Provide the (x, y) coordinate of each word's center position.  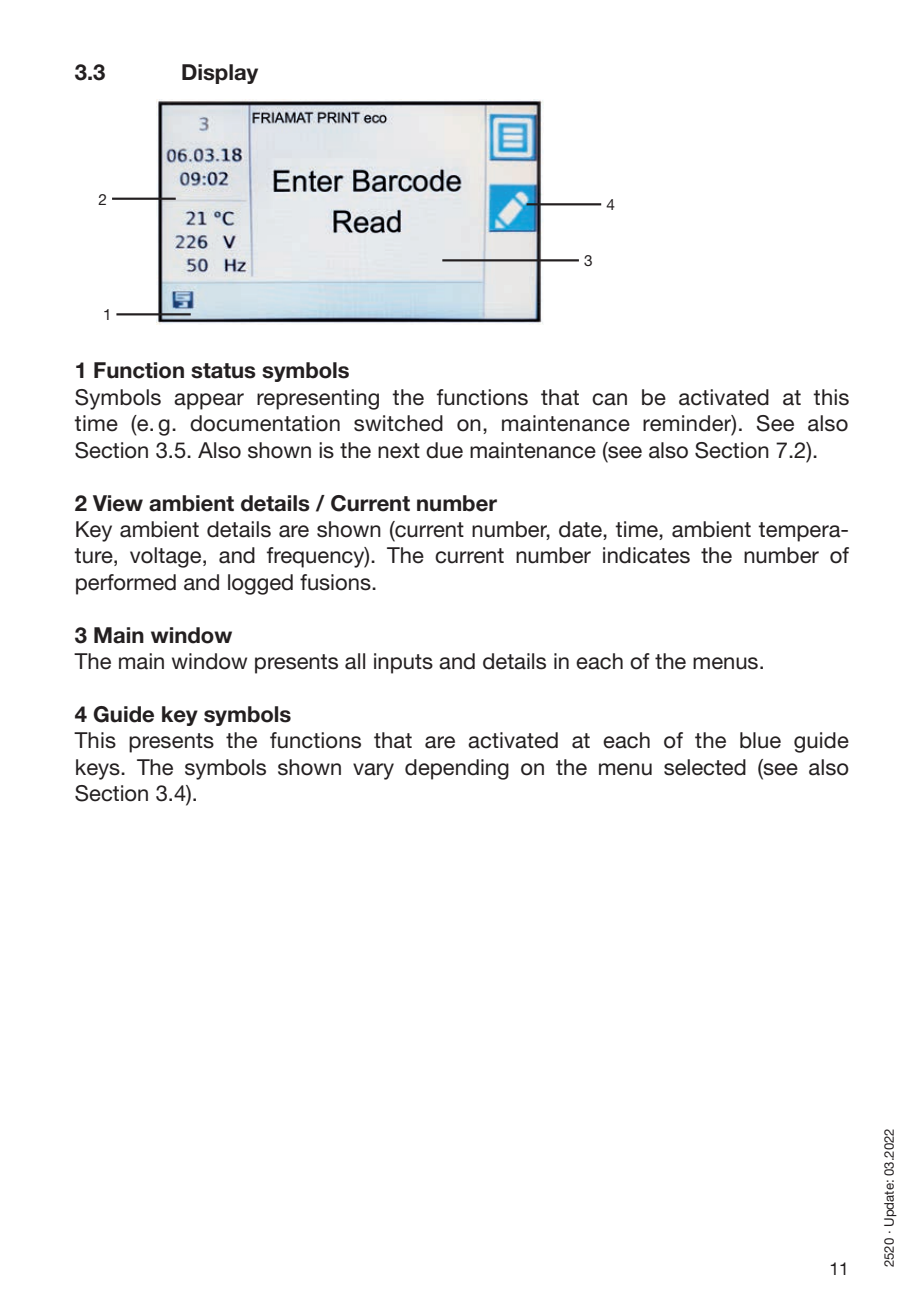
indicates (646, 555)
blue (760, 740)
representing (318, 399)
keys (99, 769)
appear (209, 401)
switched (398, 423)
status (223, 371)
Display (220, 74)
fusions (336, 582)
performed (126, 584)
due (444, 450)
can (609, 399)
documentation (265, 423)
